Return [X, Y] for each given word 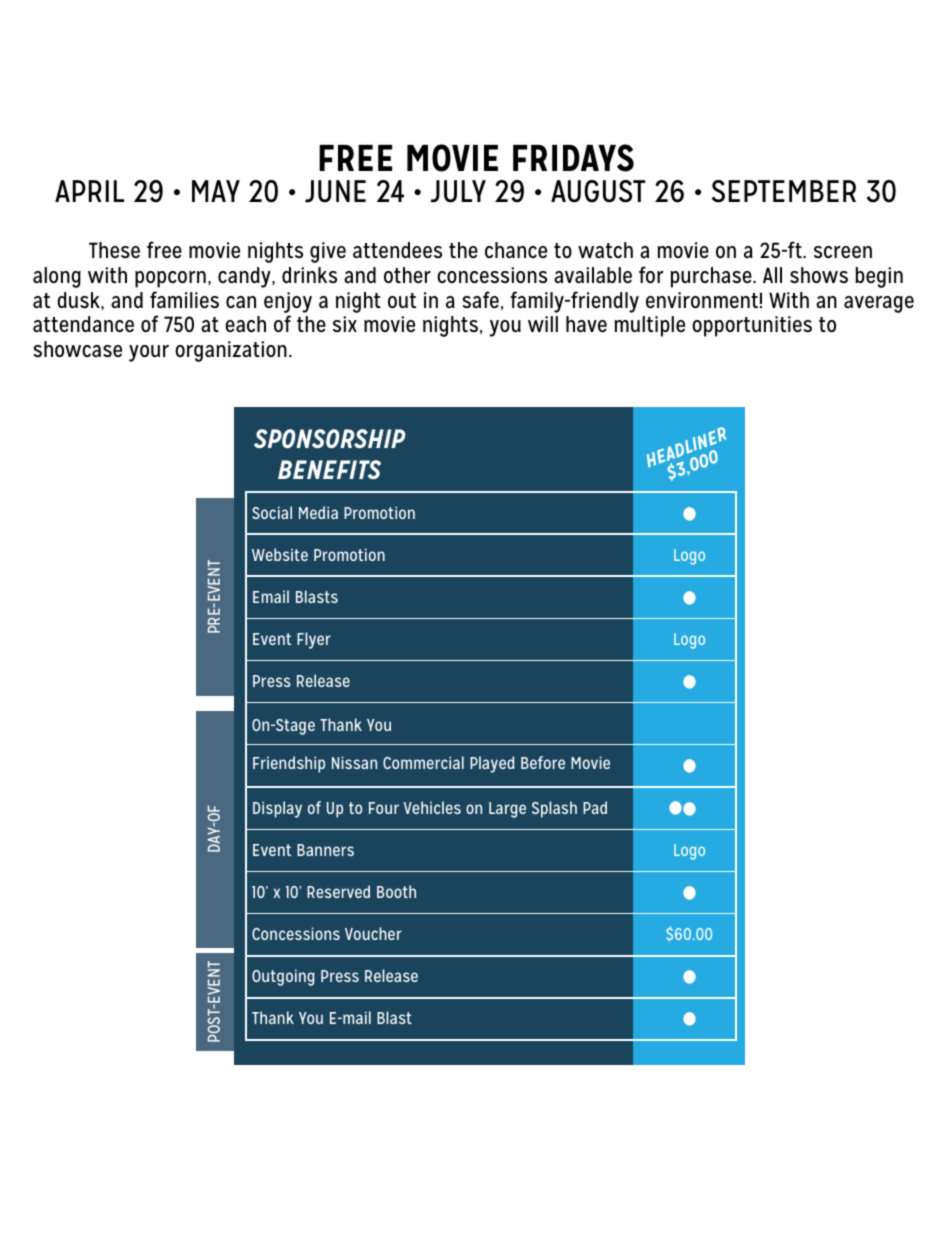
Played [492, 764]
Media [318, 512]
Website [280, 554]
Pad [595, 807]
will [543, 324]
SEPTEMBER [784, 191]
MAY [216, 191]
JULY [458, 191]
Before [543, 762]
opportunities [752, 326]
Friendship [289, 764]
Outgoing [283, 977]
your [149, 353]
